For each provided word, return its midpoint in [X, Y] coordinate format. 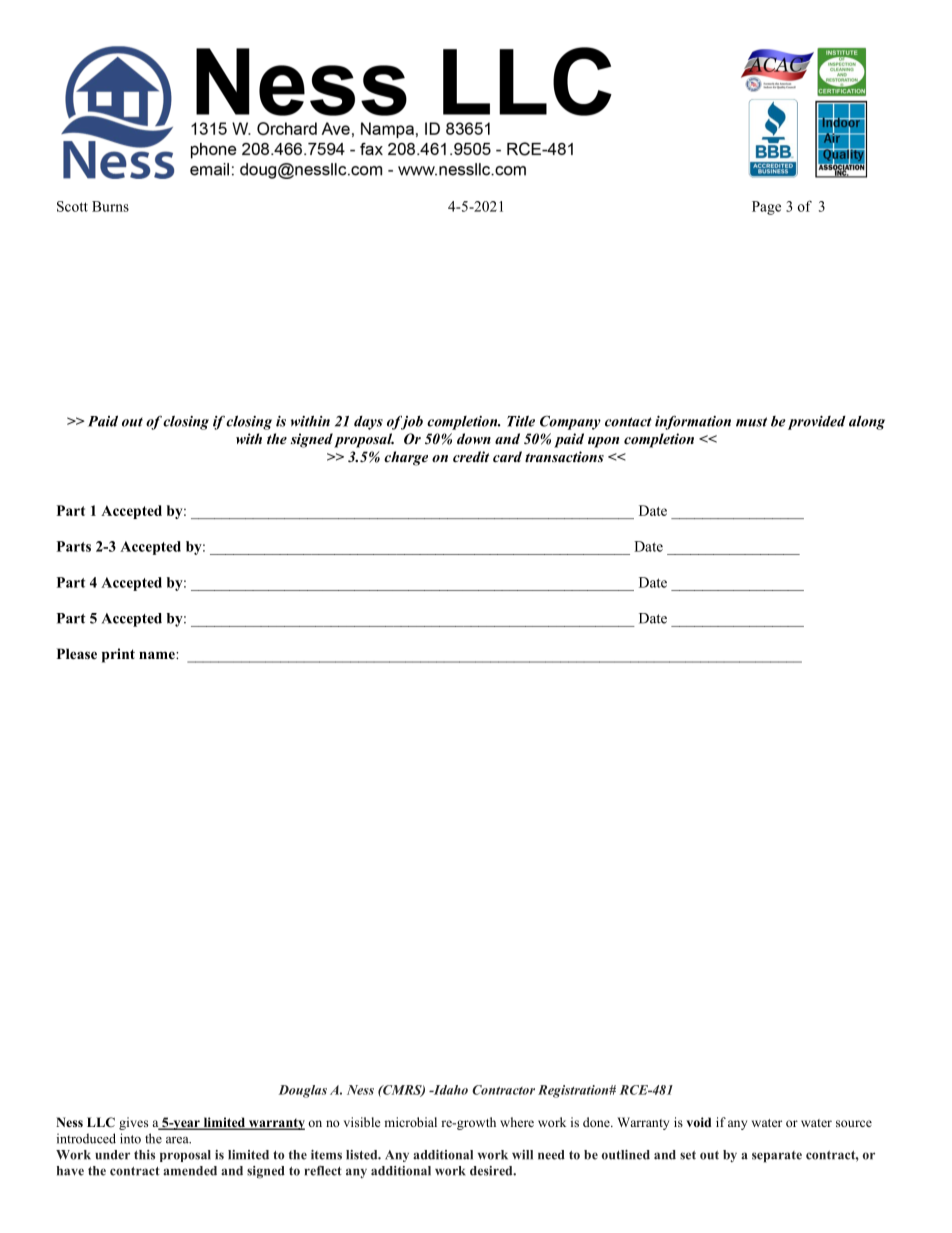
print [118, 655]
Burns [110, 206]
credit [471, 456]
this [144, 1155]
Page [766, 208]
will [522, 1155]
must [751, 422]
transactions [564, 456]
